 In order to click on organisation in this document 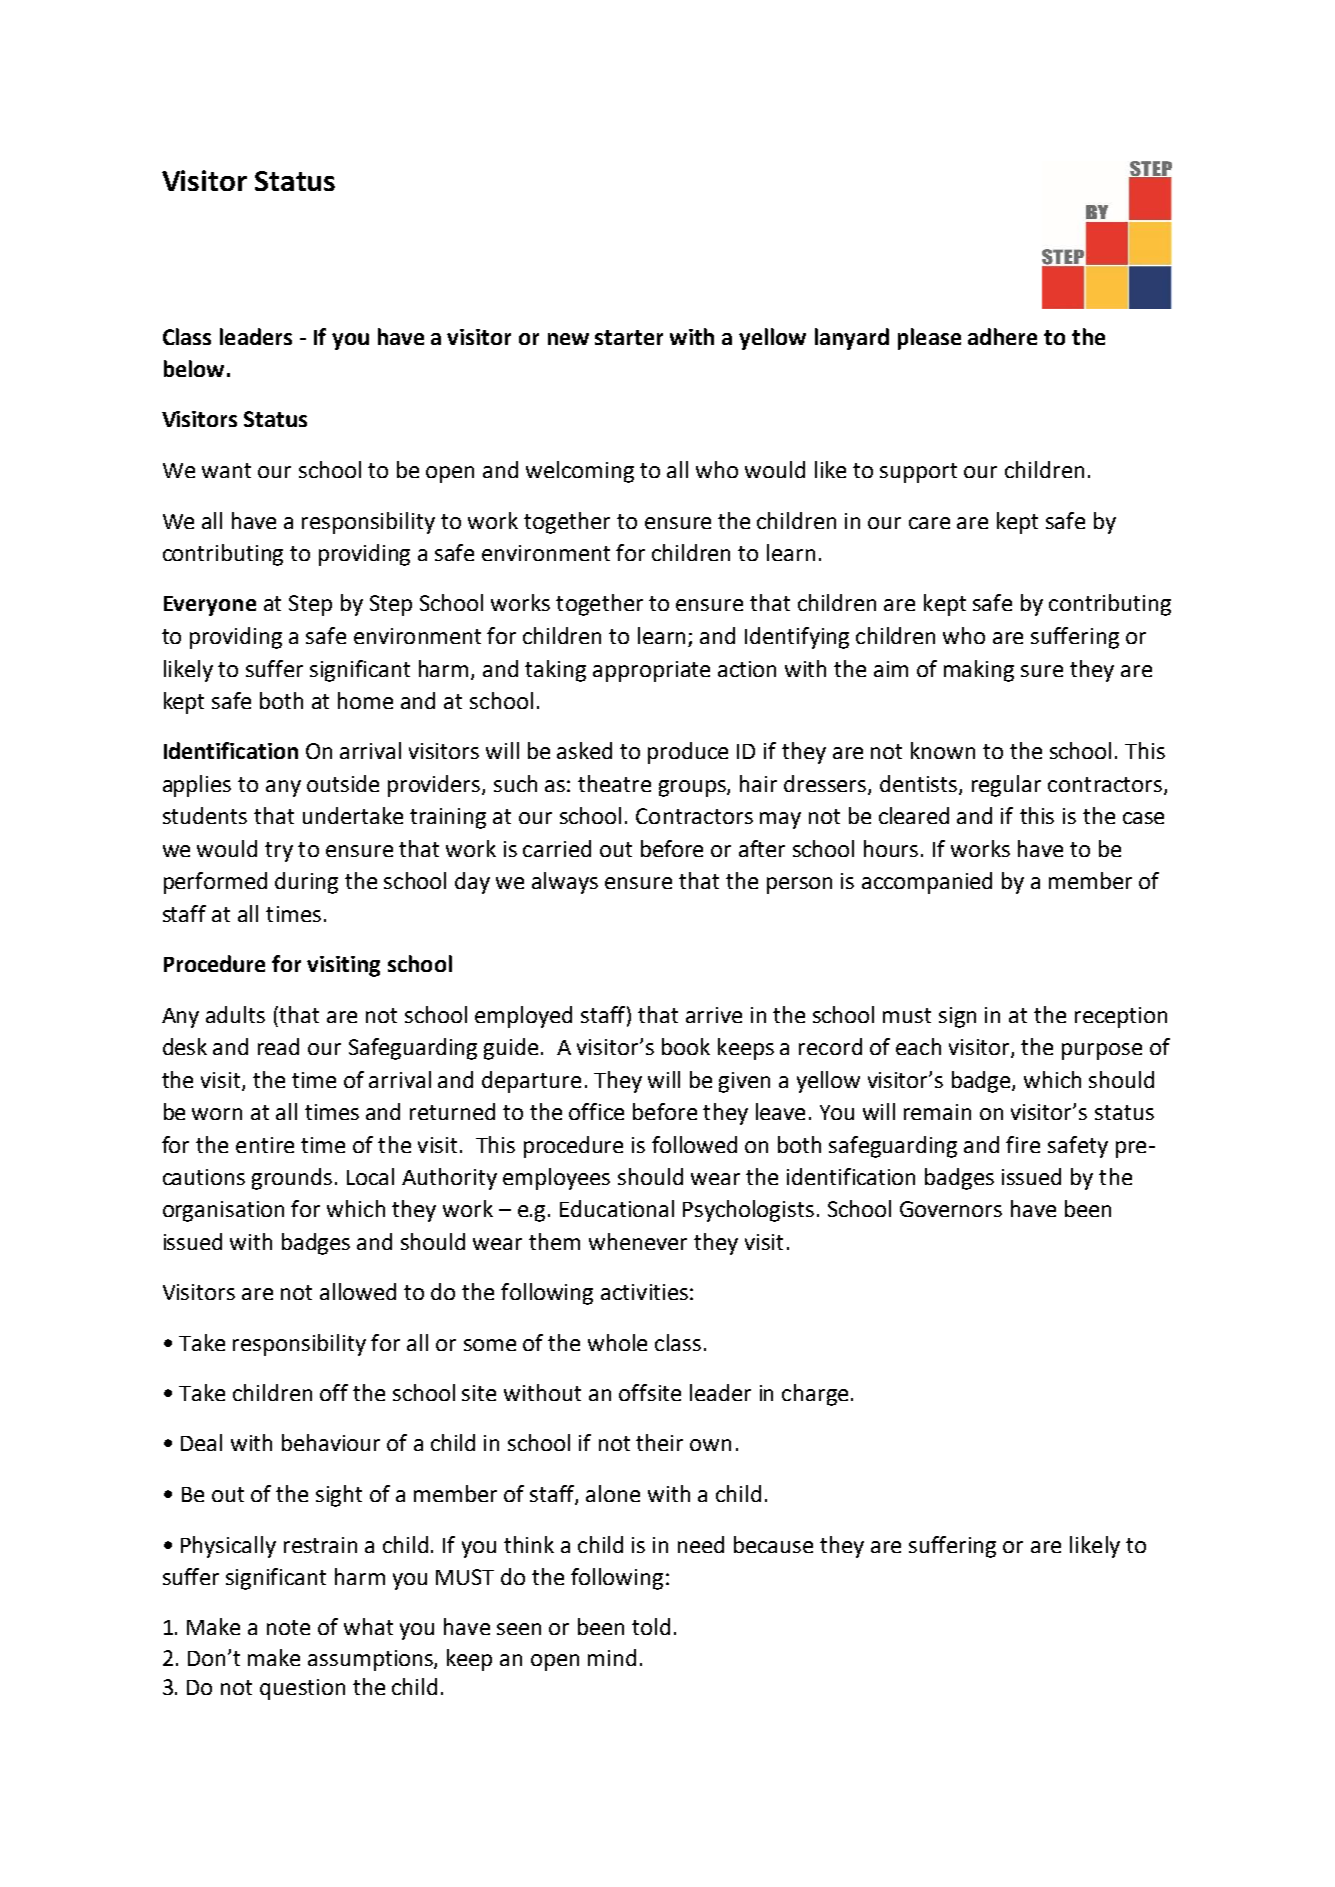, I will do `click(223, 1211)`.
